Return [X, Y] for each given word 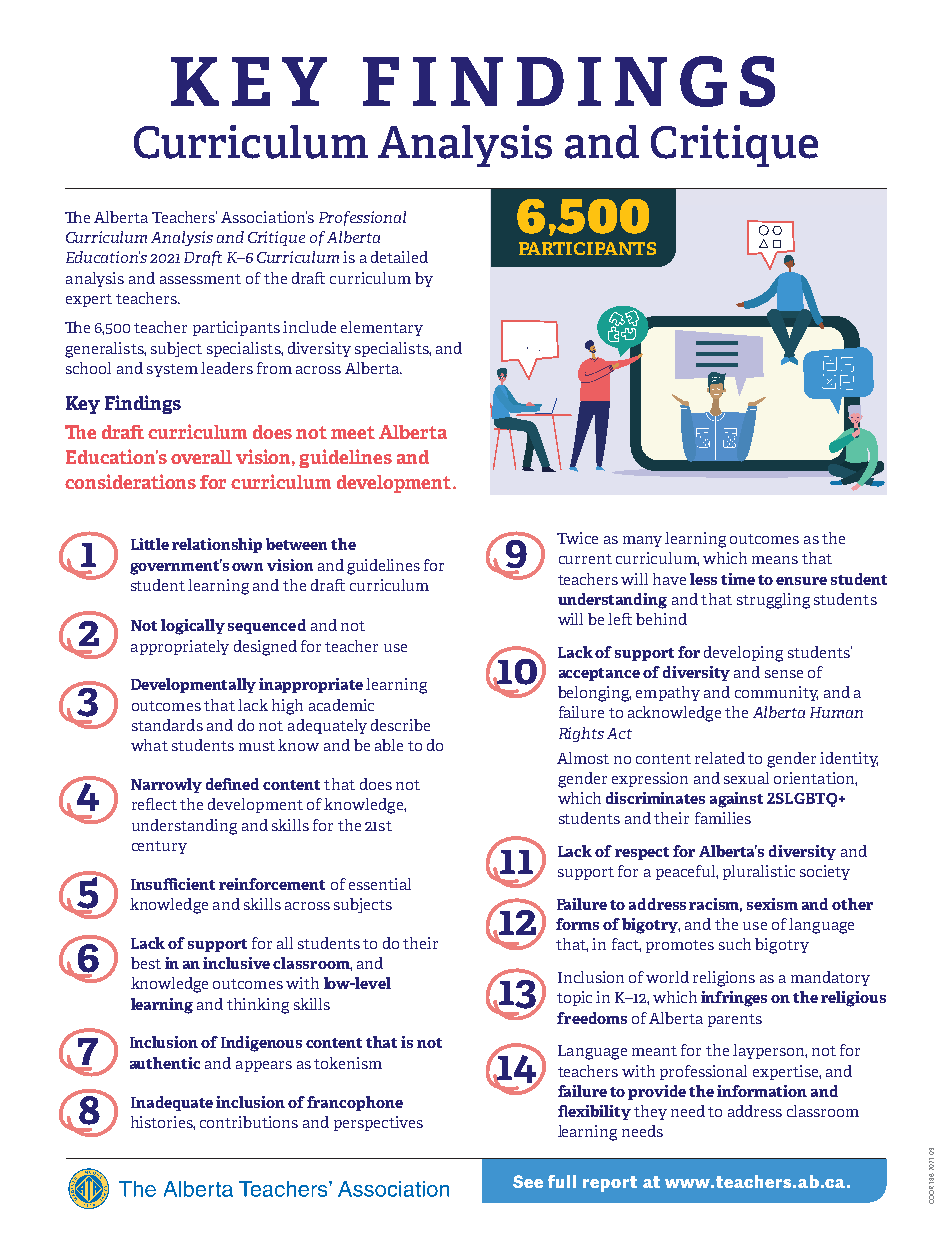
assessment [200, 279]
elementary [382, 328]
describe [400, 725]
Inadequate [172, 1103]
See [528, 1181]
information [762, 1091]
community [776, 693]
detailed [399, 257]
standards [167, 725]
